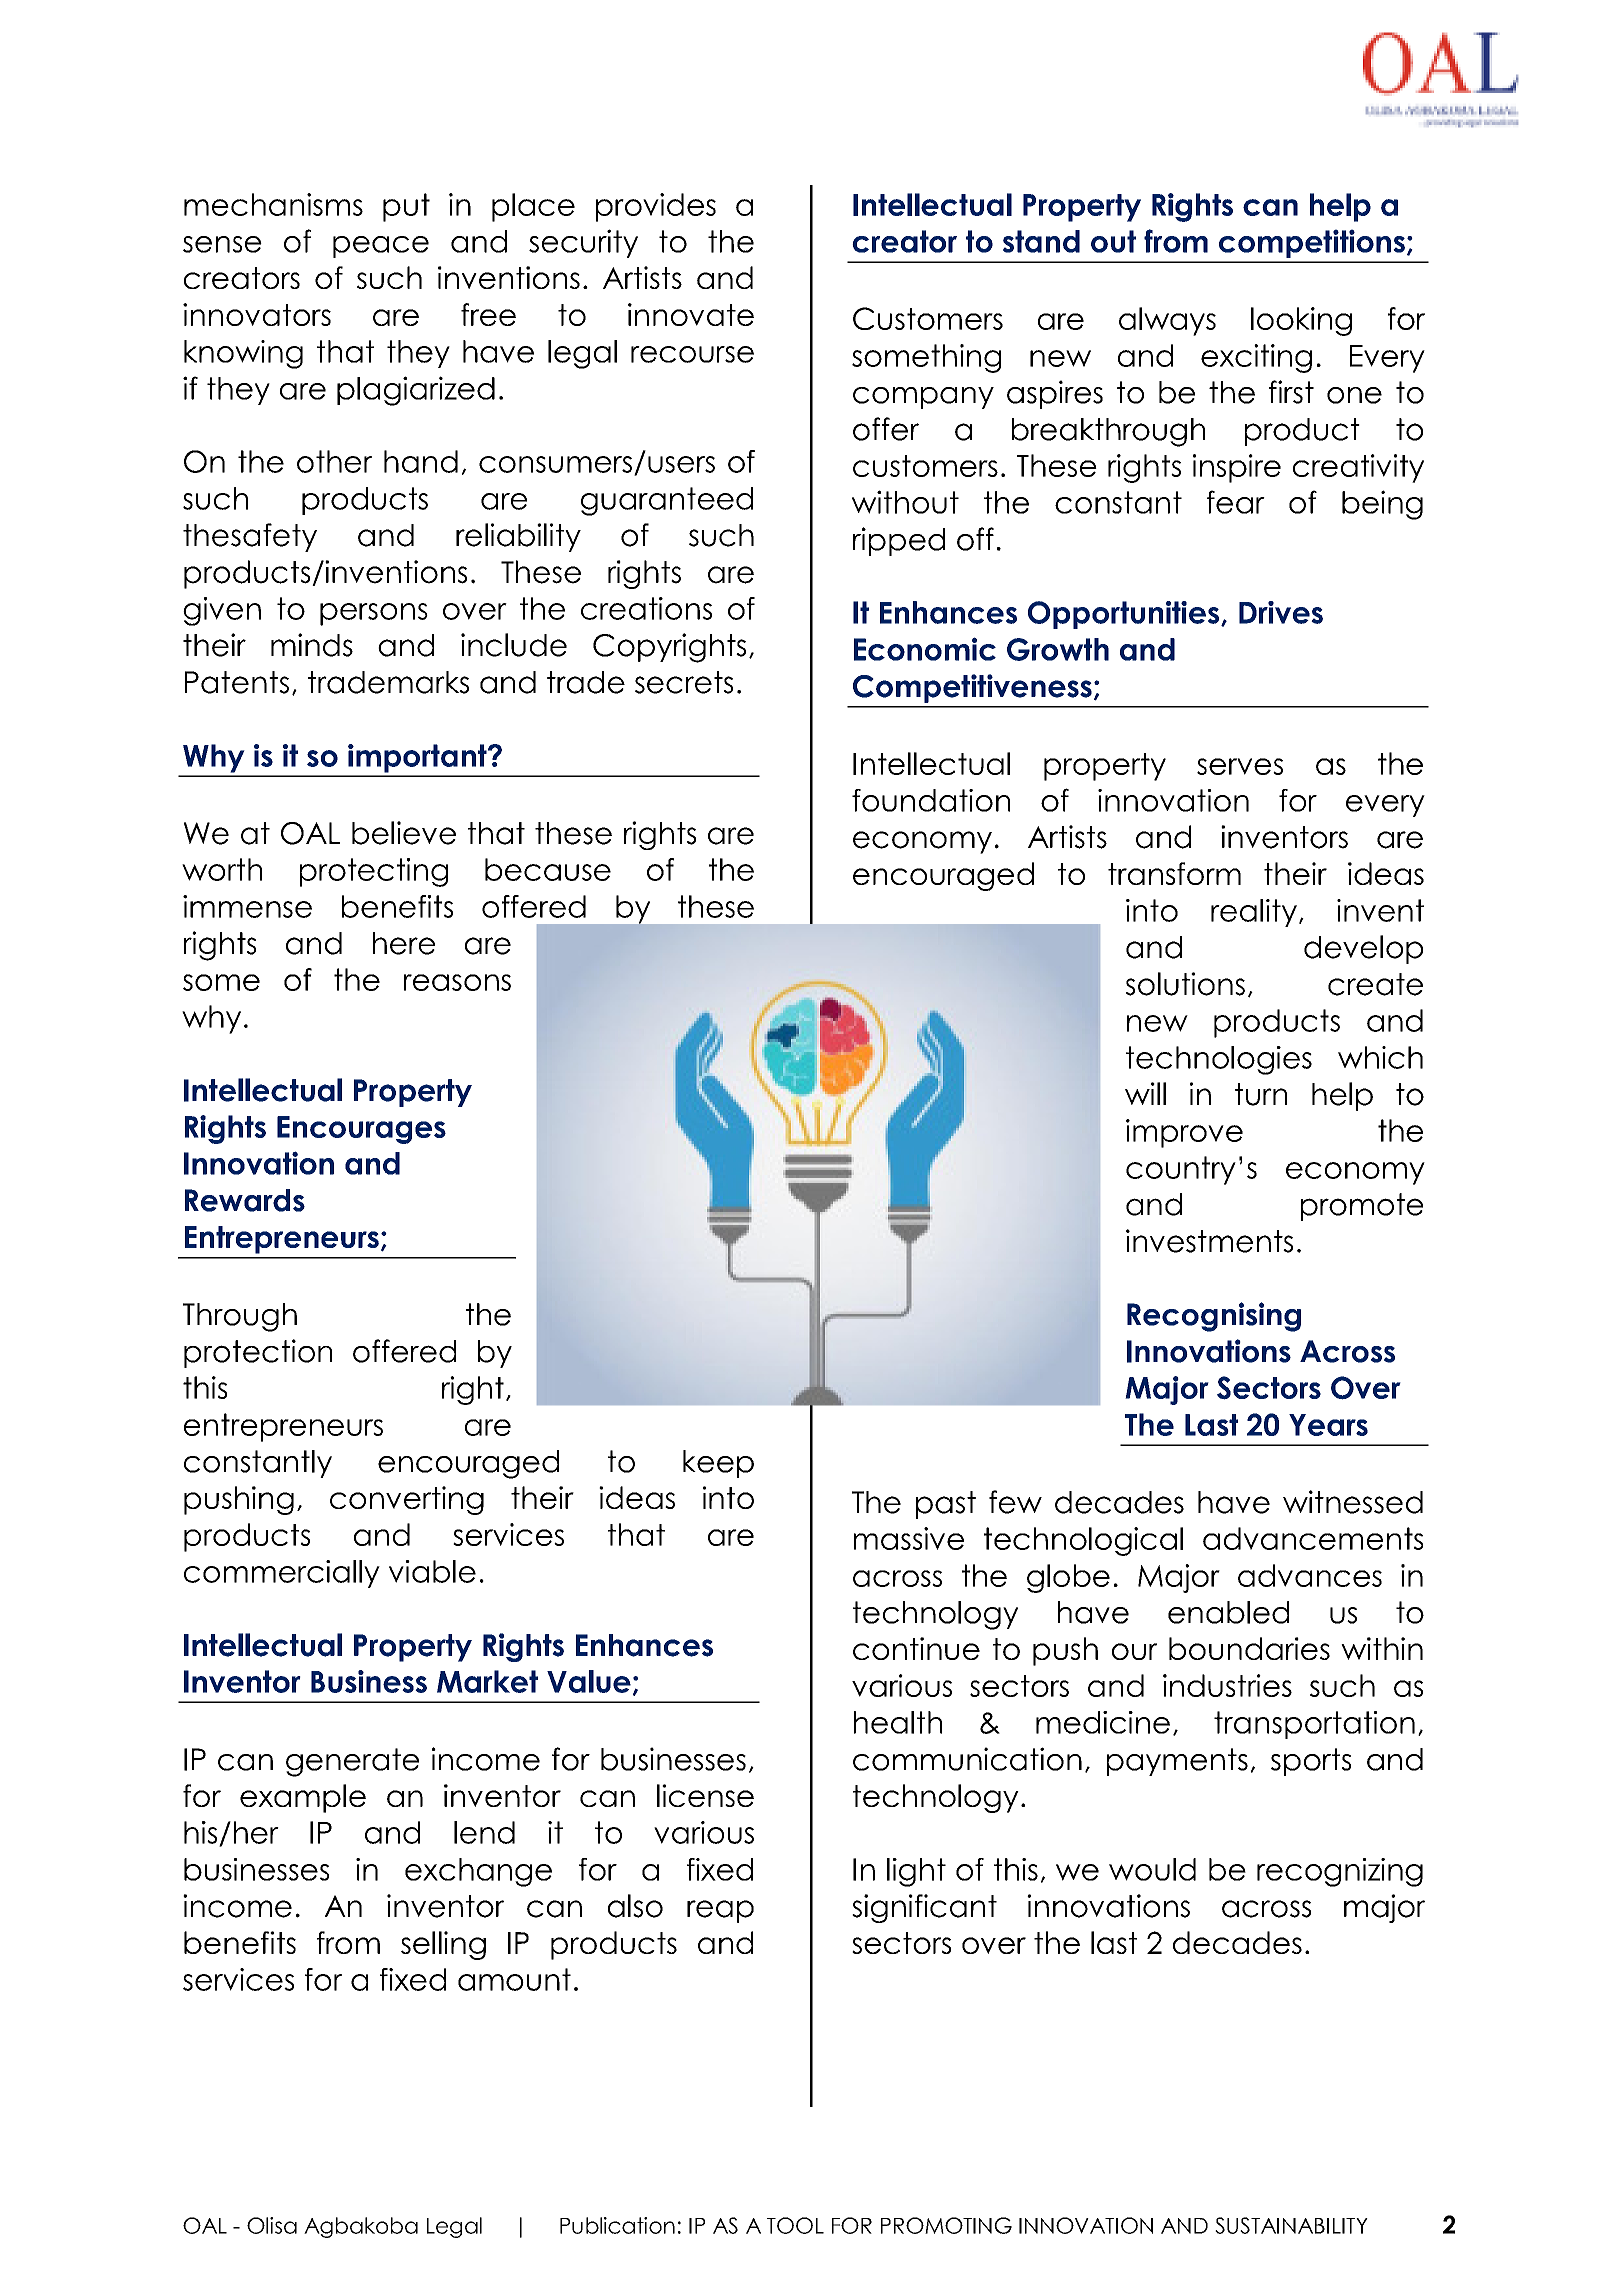  I want to click on peace, so click(381, 247).
